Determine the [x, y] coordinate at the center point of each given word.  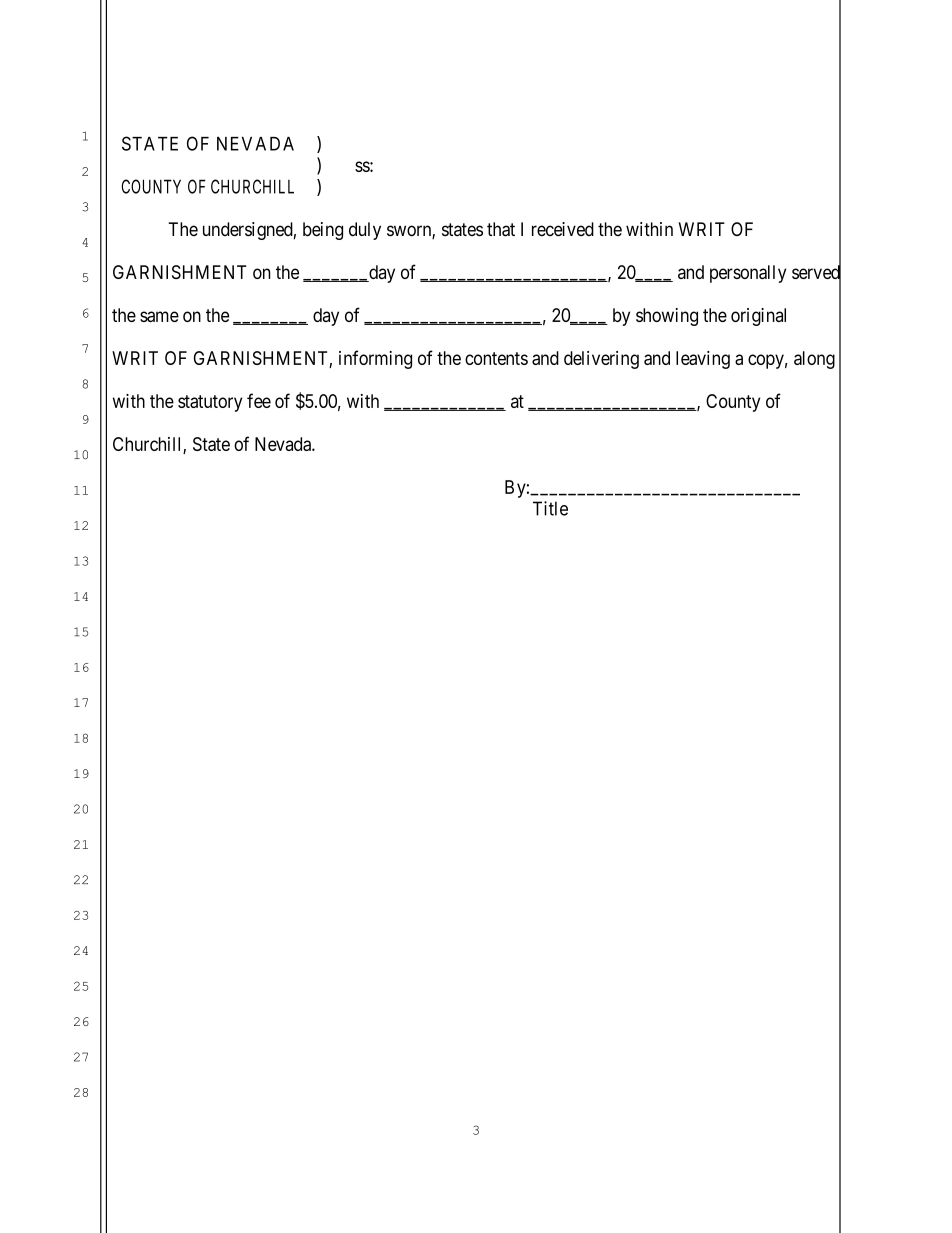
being [323, 231]
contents [496, 358]
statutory [210, 403]
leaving [703, 360]
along [814, 360]
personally [748, 274]
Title [550, 508]
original [758, 317]
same [159, 316]
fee [259, 400]
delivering [601, 360]
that [501, 229]
